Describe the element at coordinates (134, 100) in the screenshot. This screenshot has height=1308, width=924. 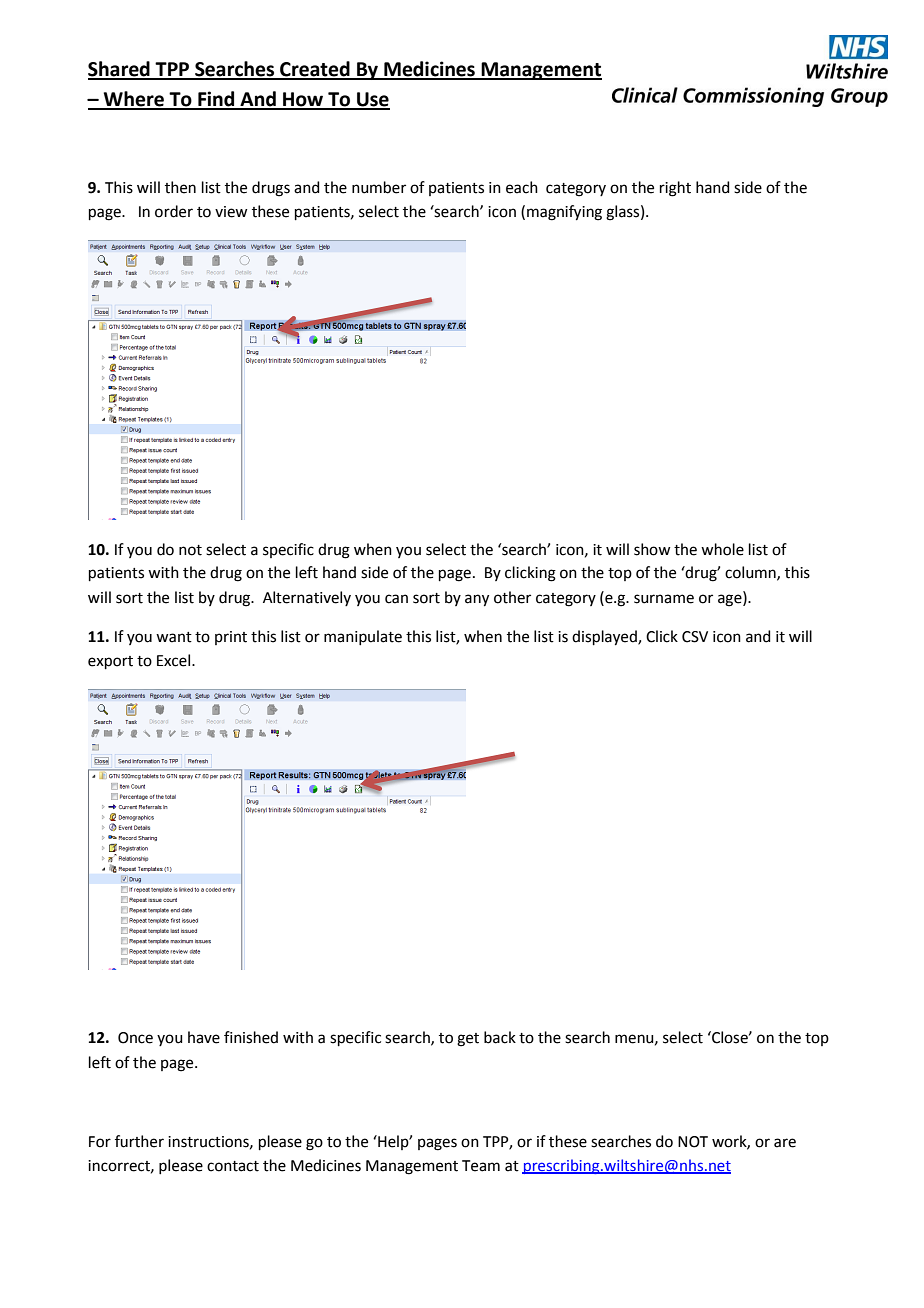
I see `Where` at that location.
